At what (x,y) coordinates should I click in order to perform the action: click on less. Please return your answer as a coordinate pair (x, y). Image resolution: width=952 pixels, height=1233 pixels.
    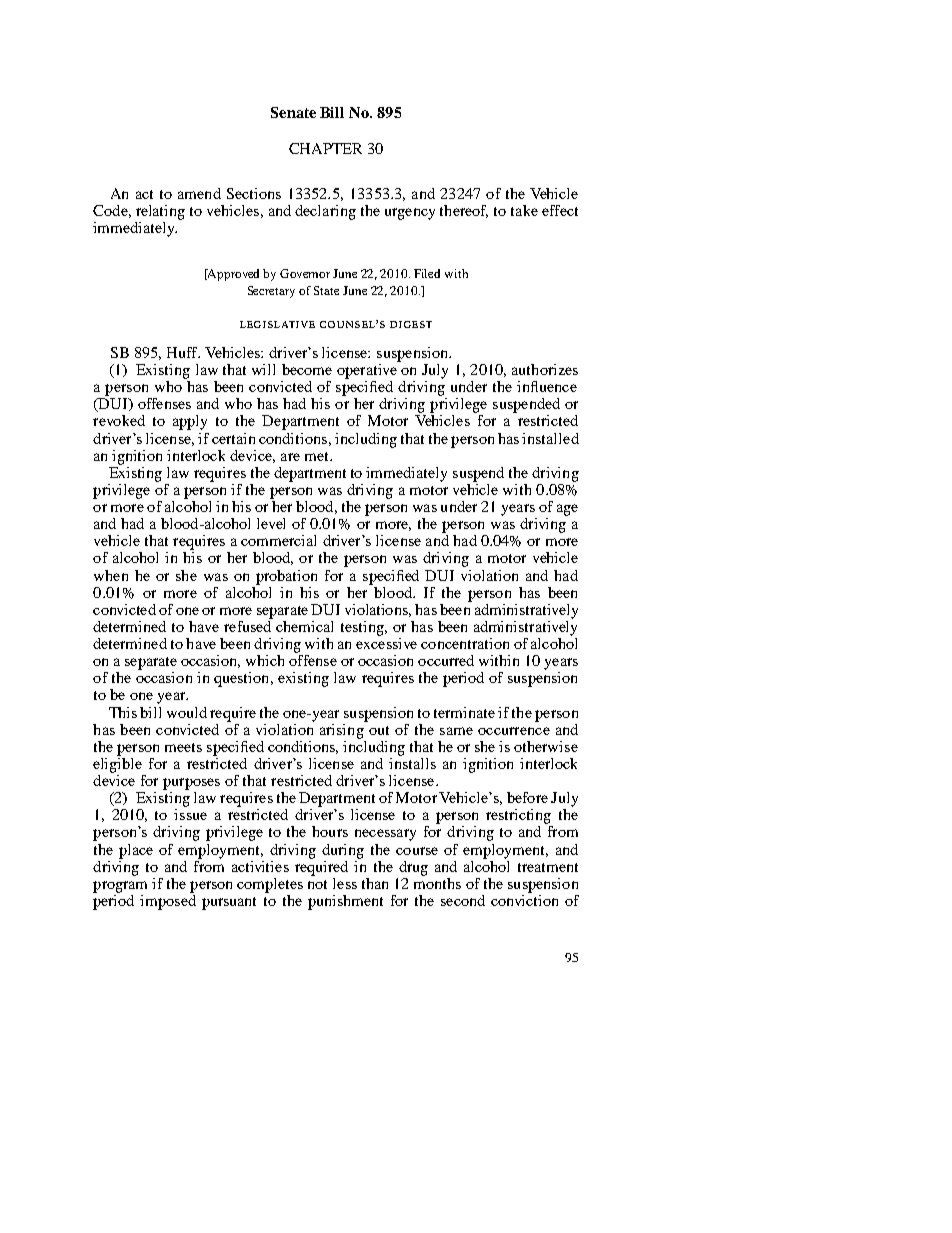
    Looking at the image, I should click on (345, 883).
